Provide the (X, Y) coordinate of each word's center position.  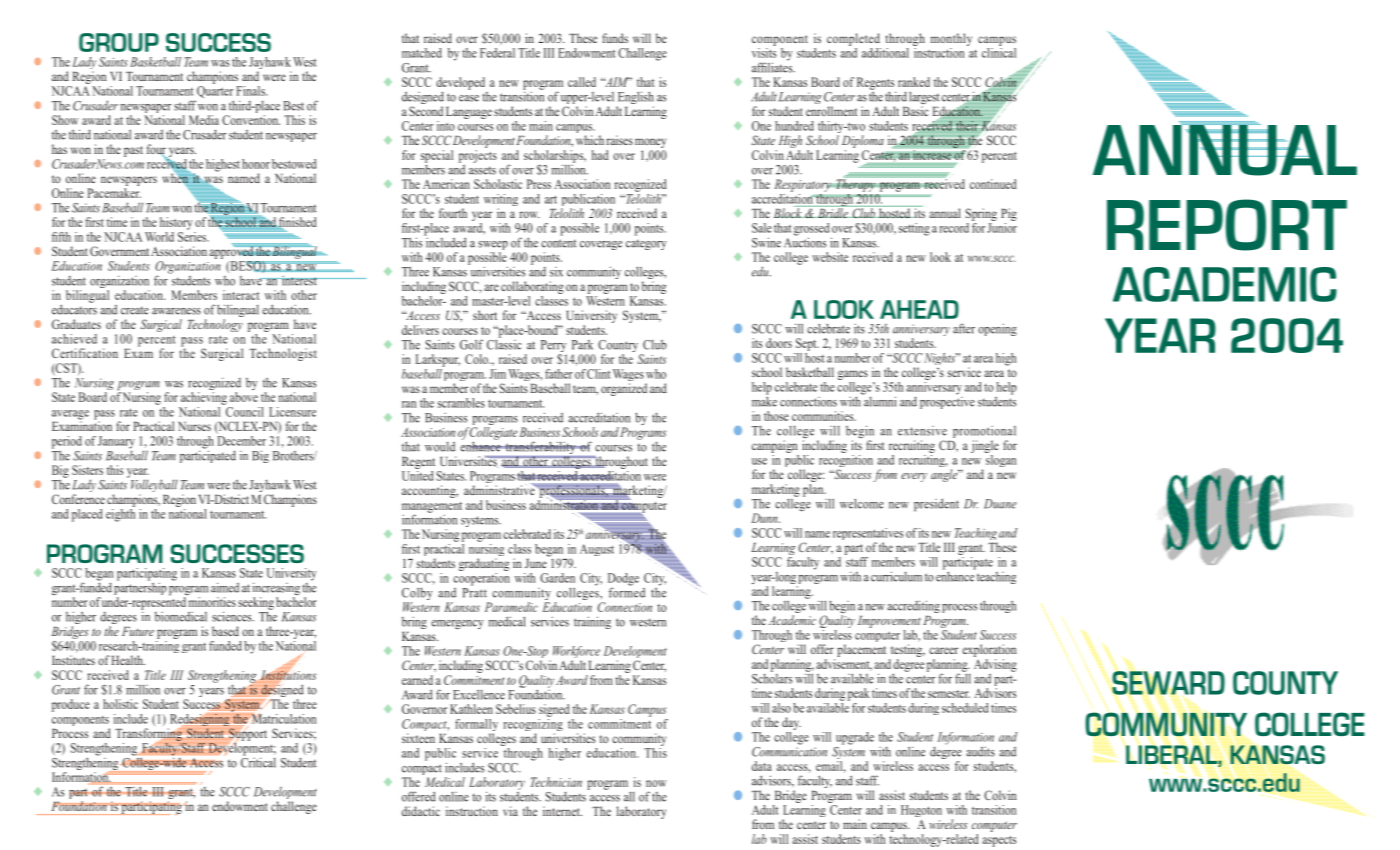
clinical (999, 51)
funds (615, 38)
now (656, 783)
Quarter (215, 93)
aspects (999, 841)
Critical (258, 761)
